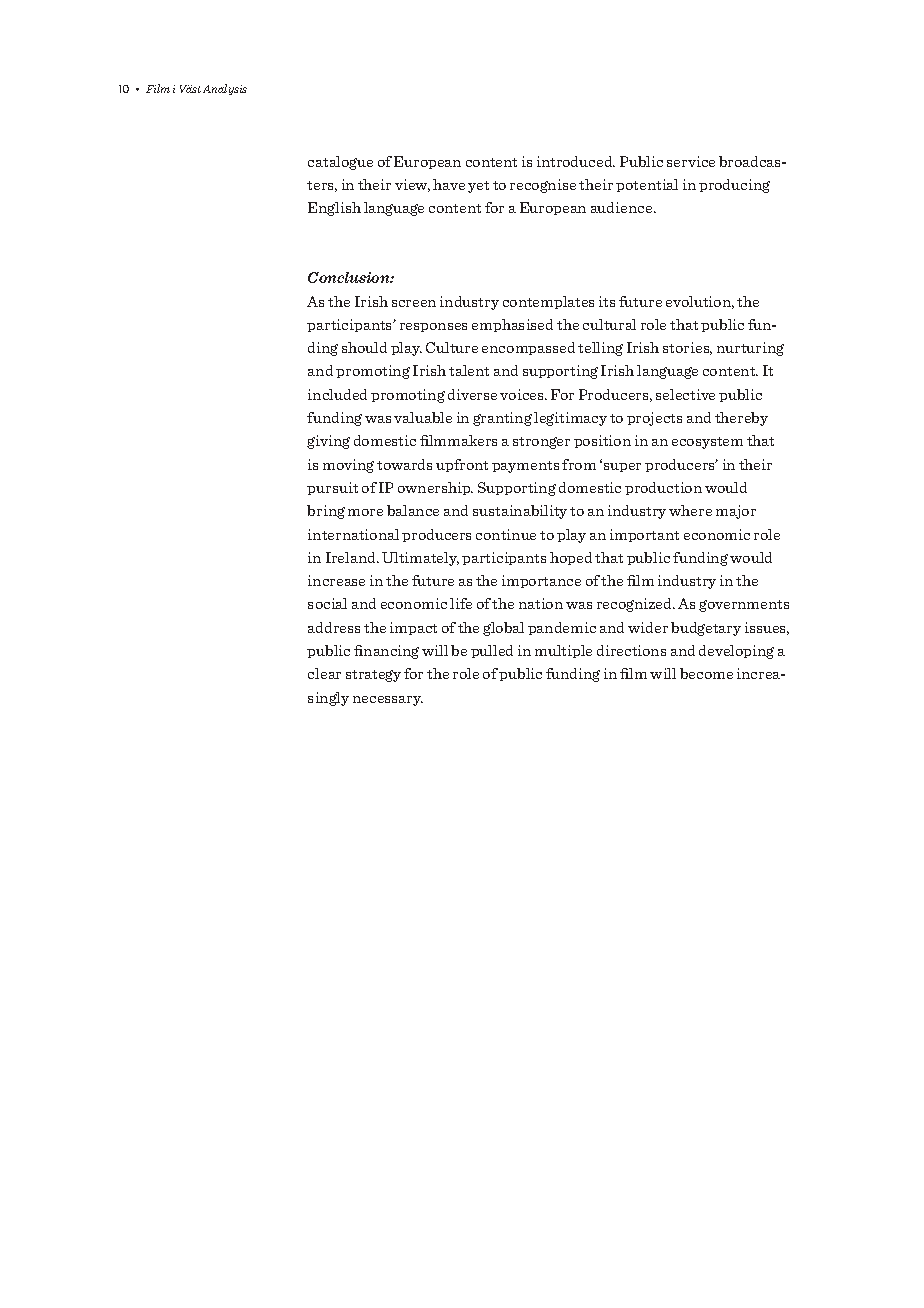 Image resolution: width=924 pixels, height=1308 pixels. I want to click on selective, so click(685, 394).
